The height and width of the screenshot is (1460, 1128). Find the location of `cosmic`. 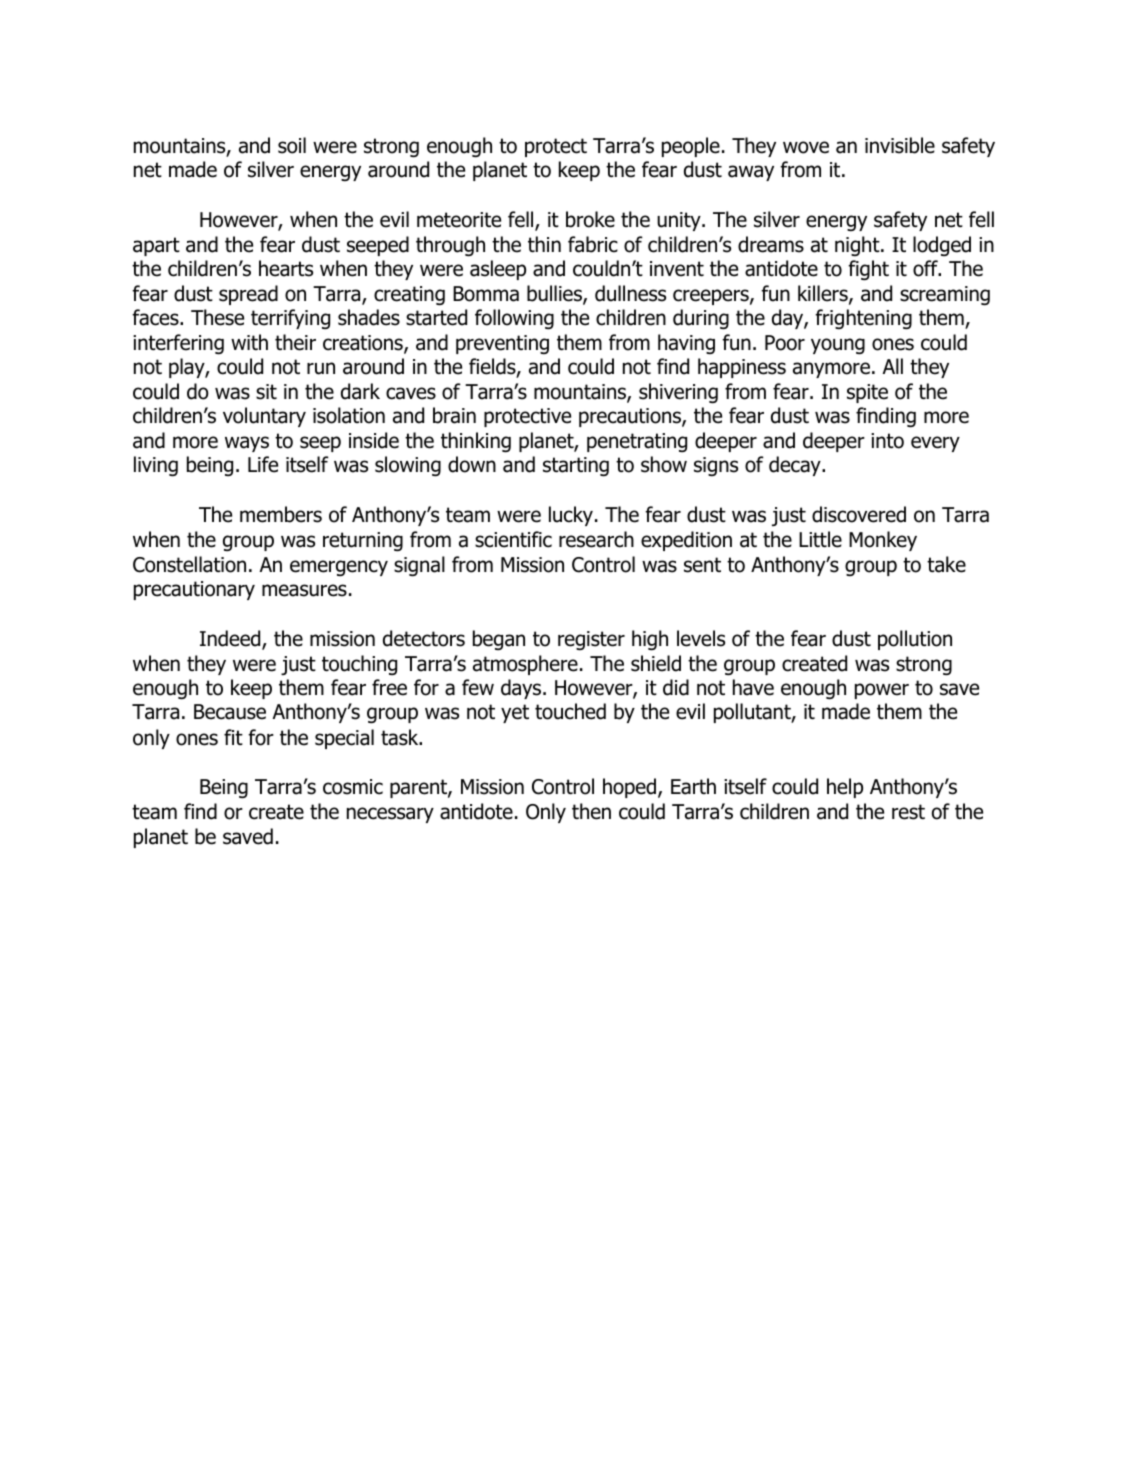

cosmic is located at coordinates (353, 787).
